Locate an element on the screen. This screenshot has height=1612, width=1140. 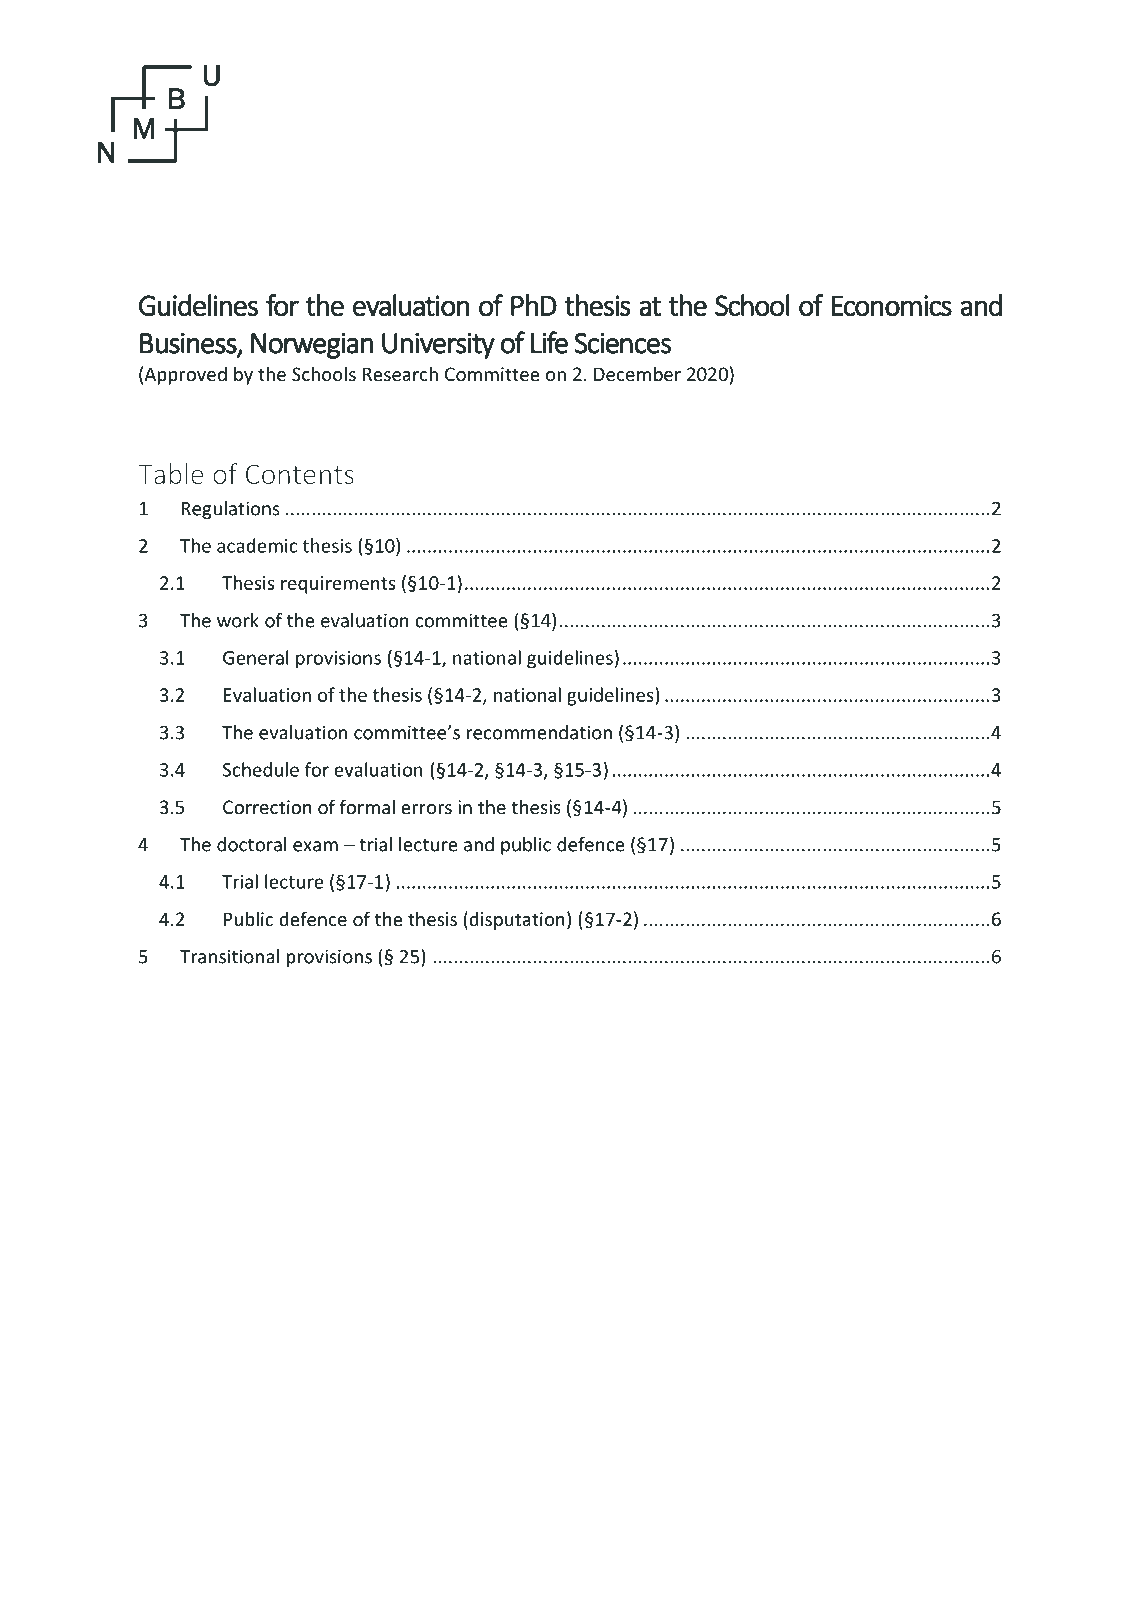
Norwegian is located at coordinates (312, 345).
